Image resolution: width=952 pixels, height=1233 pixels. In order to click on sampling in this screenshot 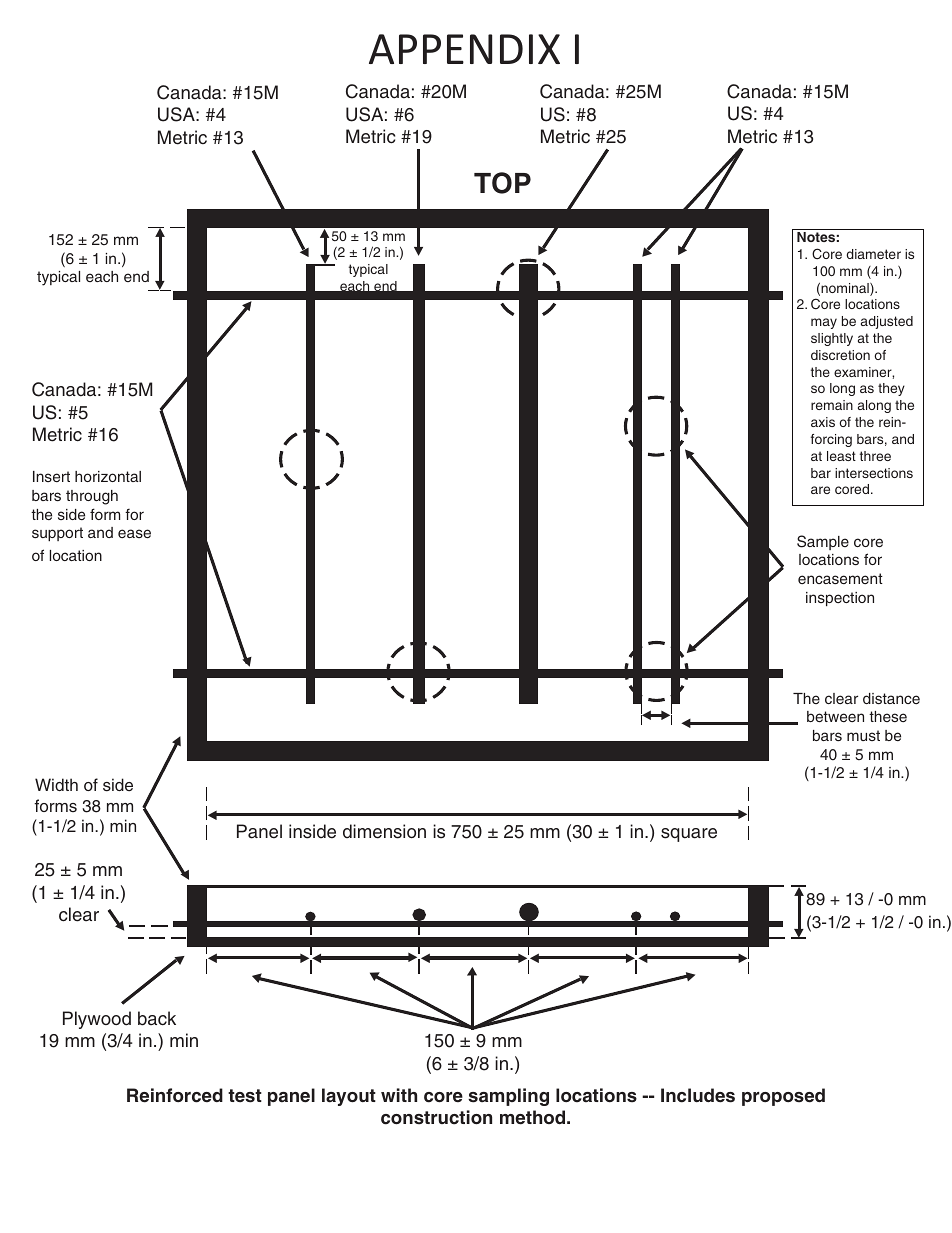, I will do `click(508, 1097)`.
